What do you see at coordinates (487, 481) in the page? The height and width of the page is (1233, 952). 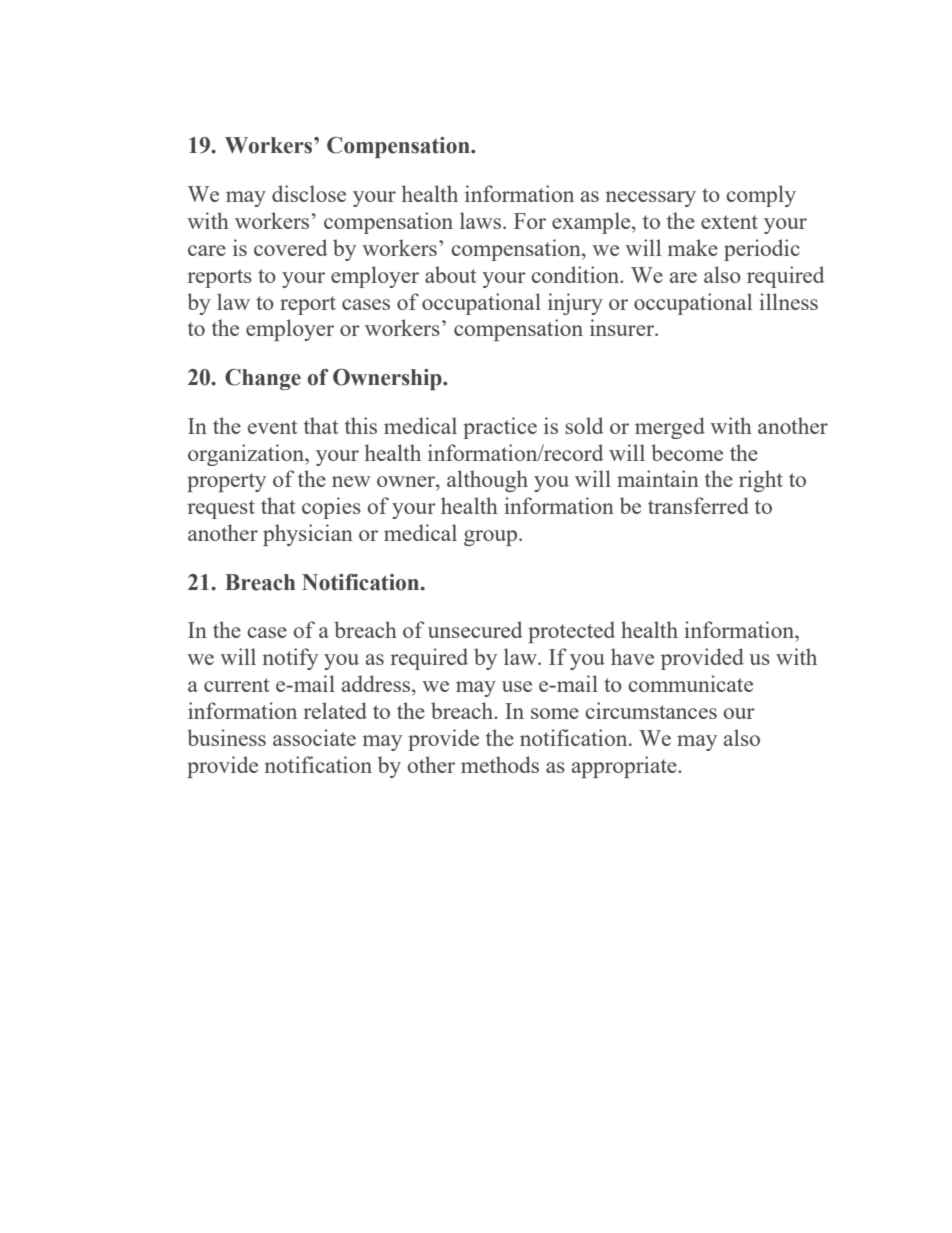 I see `although` at bounding box center [487, 481].
